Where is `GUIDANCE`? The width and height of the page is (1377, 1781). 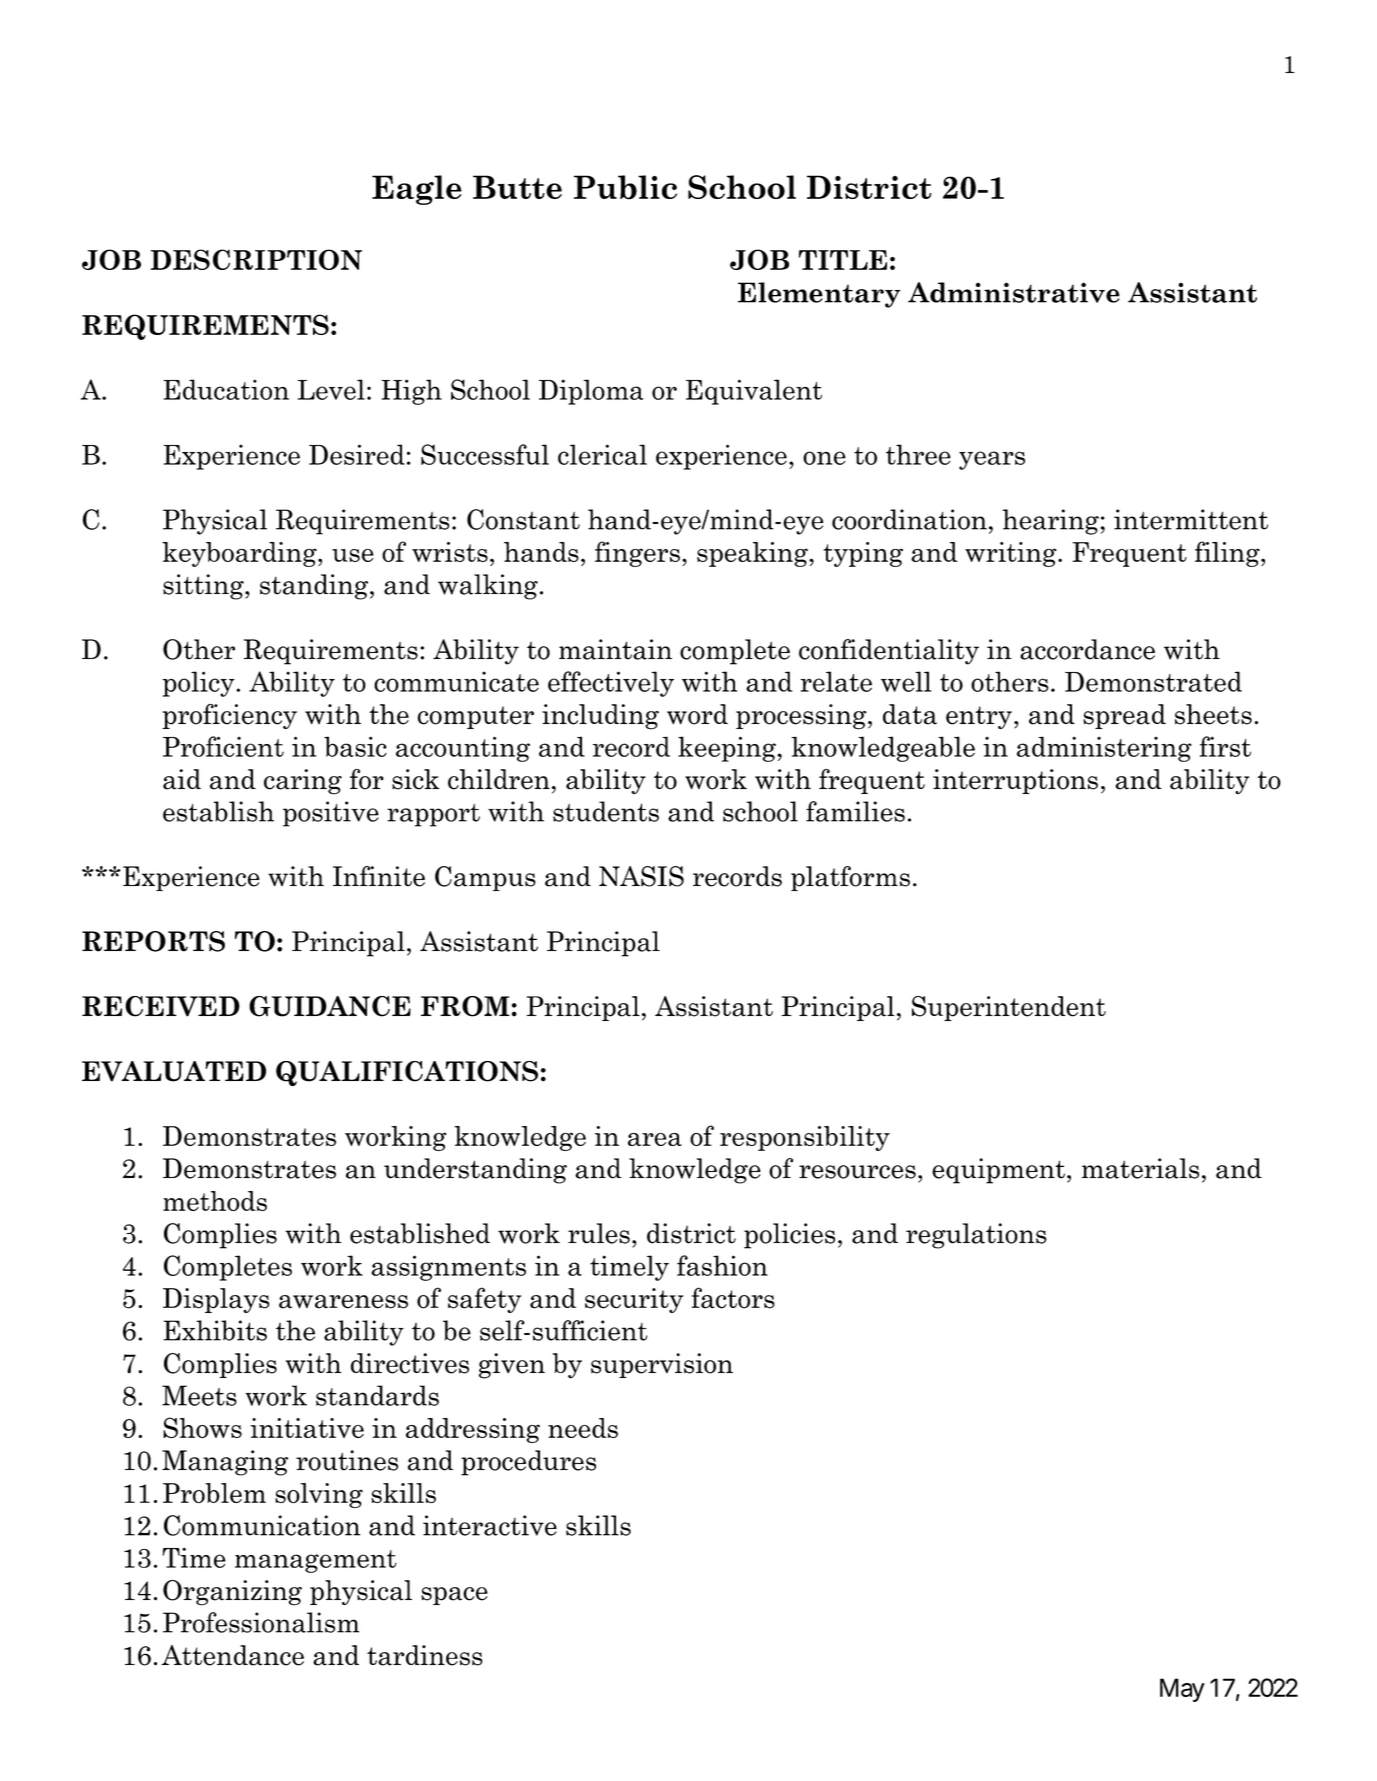
GUIDANCE is located at coordinates (330, 1006).
